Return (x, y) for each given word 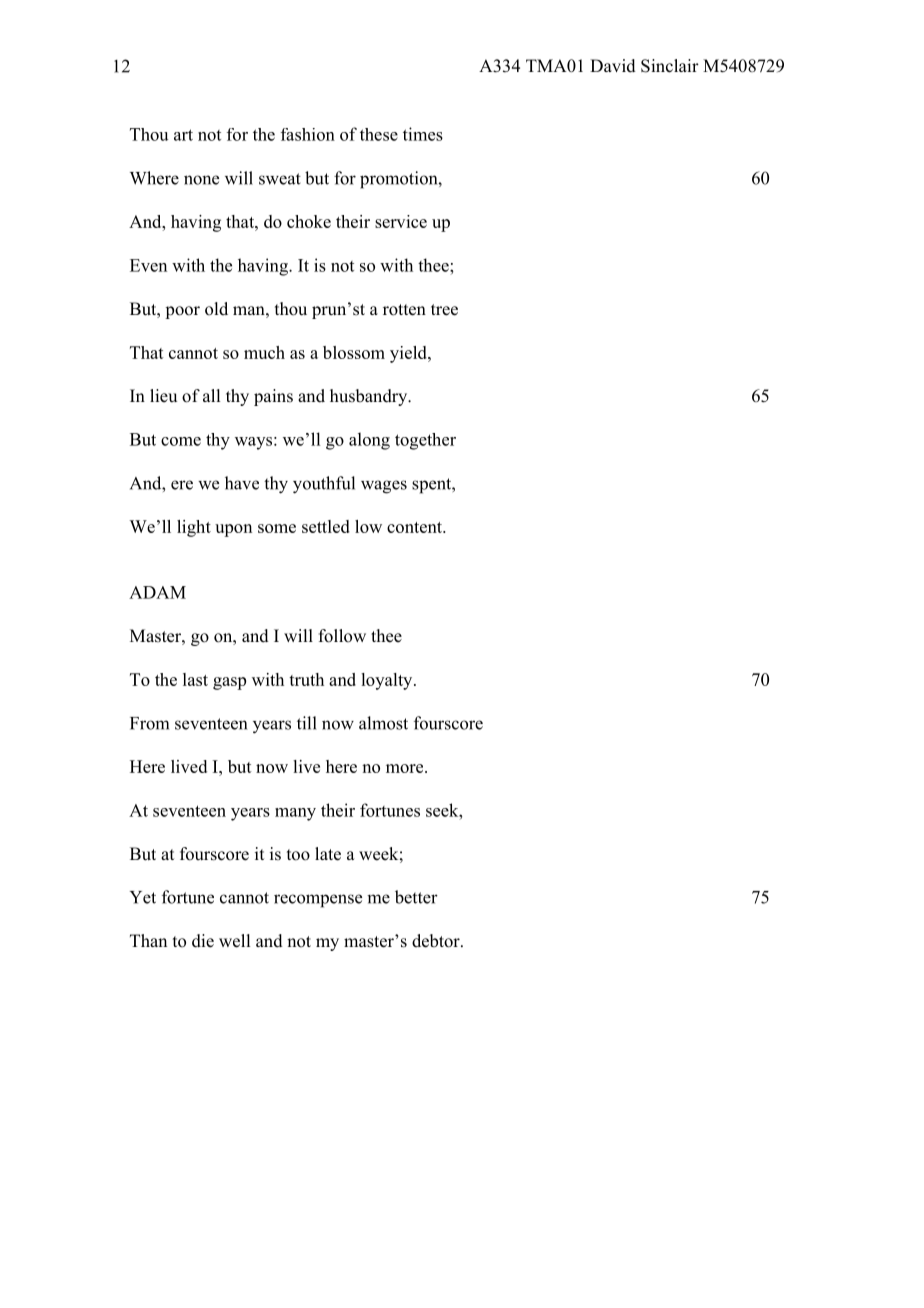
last (195, 679)
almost (383, 723)
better (416, 897)
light (194, 528)
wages (384, 487)
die (203, 941)
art (183, 135)
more (406, 768)
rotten (404, 310)
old (216, 309)
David (613, 66)
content (415, 527)
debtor (437, 941)
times (423, 134)
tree (444, 310)
